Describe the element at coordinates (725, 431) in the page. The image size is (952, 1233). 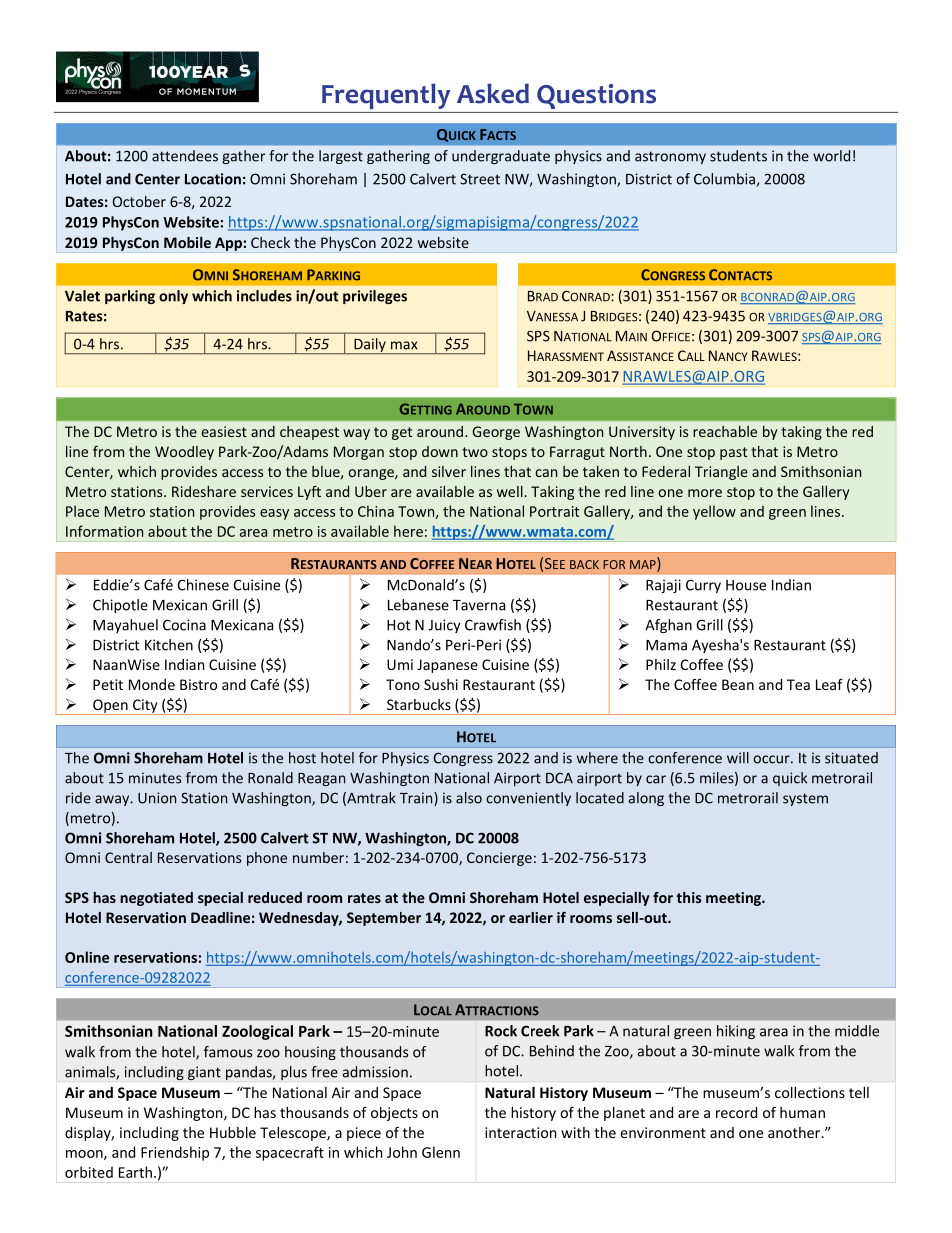
I see `reachable` at that location.
